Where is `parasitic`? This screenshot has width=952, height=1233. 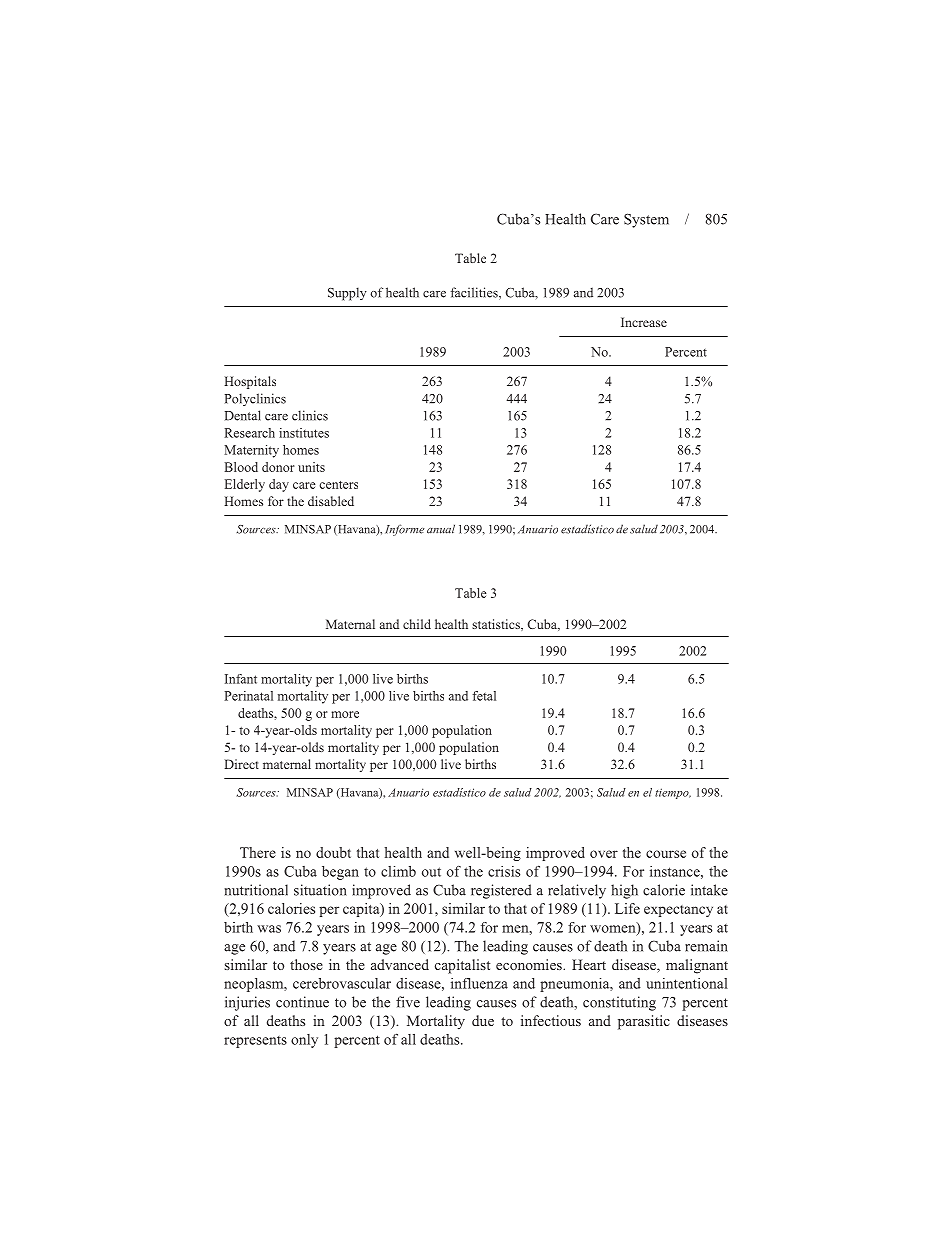 parasitic is located at coordinates (644, 1022).
